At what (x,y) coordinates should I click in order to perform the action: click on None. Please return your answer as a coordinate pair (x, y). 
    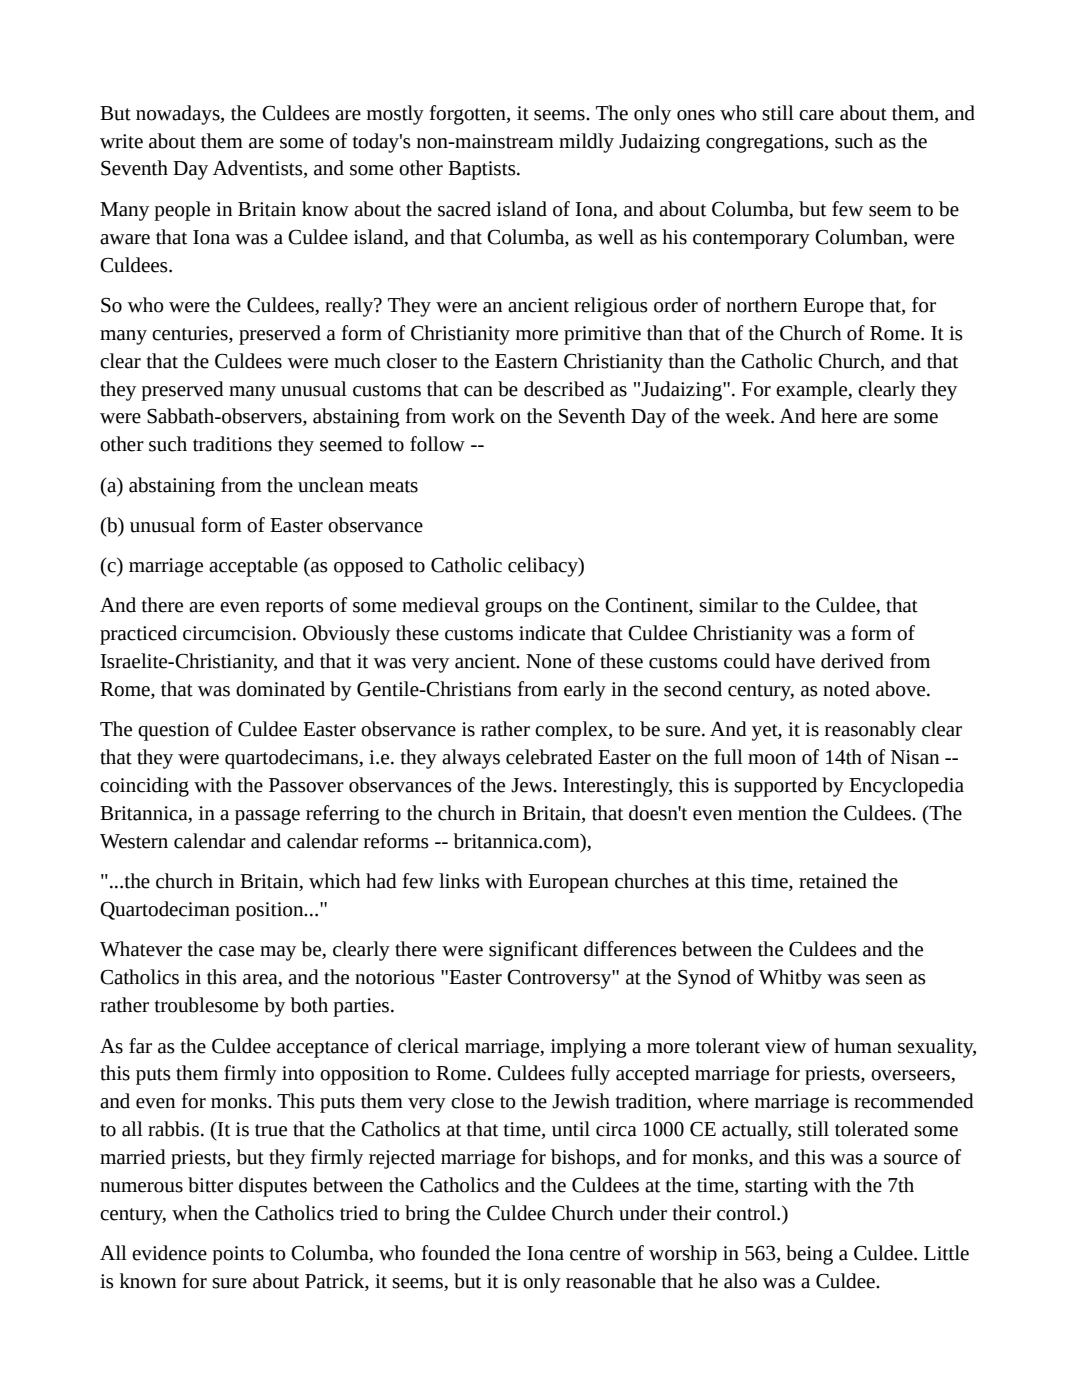
    Looking at the image, I should click on (548, 661).
